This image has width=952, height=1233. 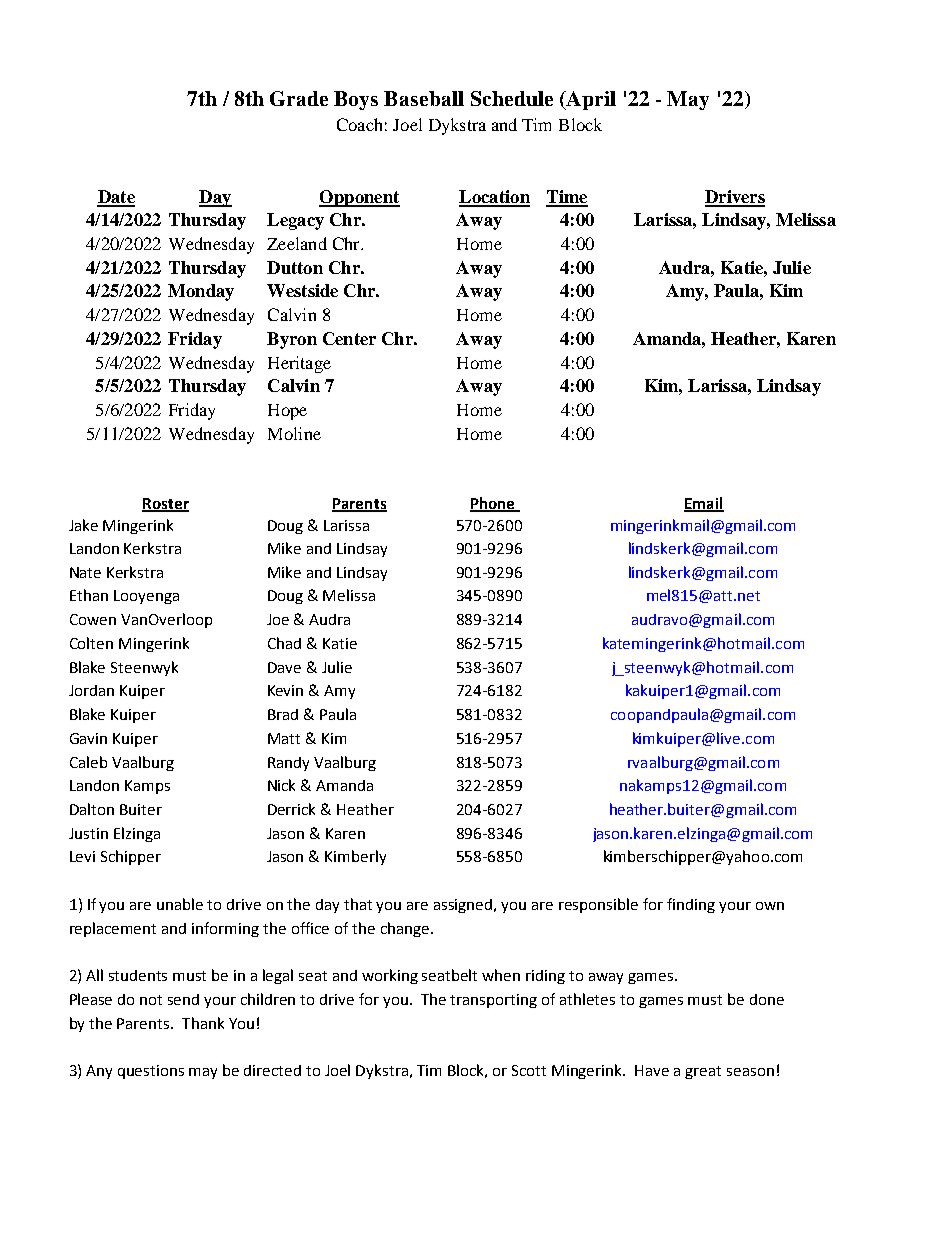 What do you see at coordinates (493, 1001) in the image?
I see `transporting` at bounding box center [493, 1001].
